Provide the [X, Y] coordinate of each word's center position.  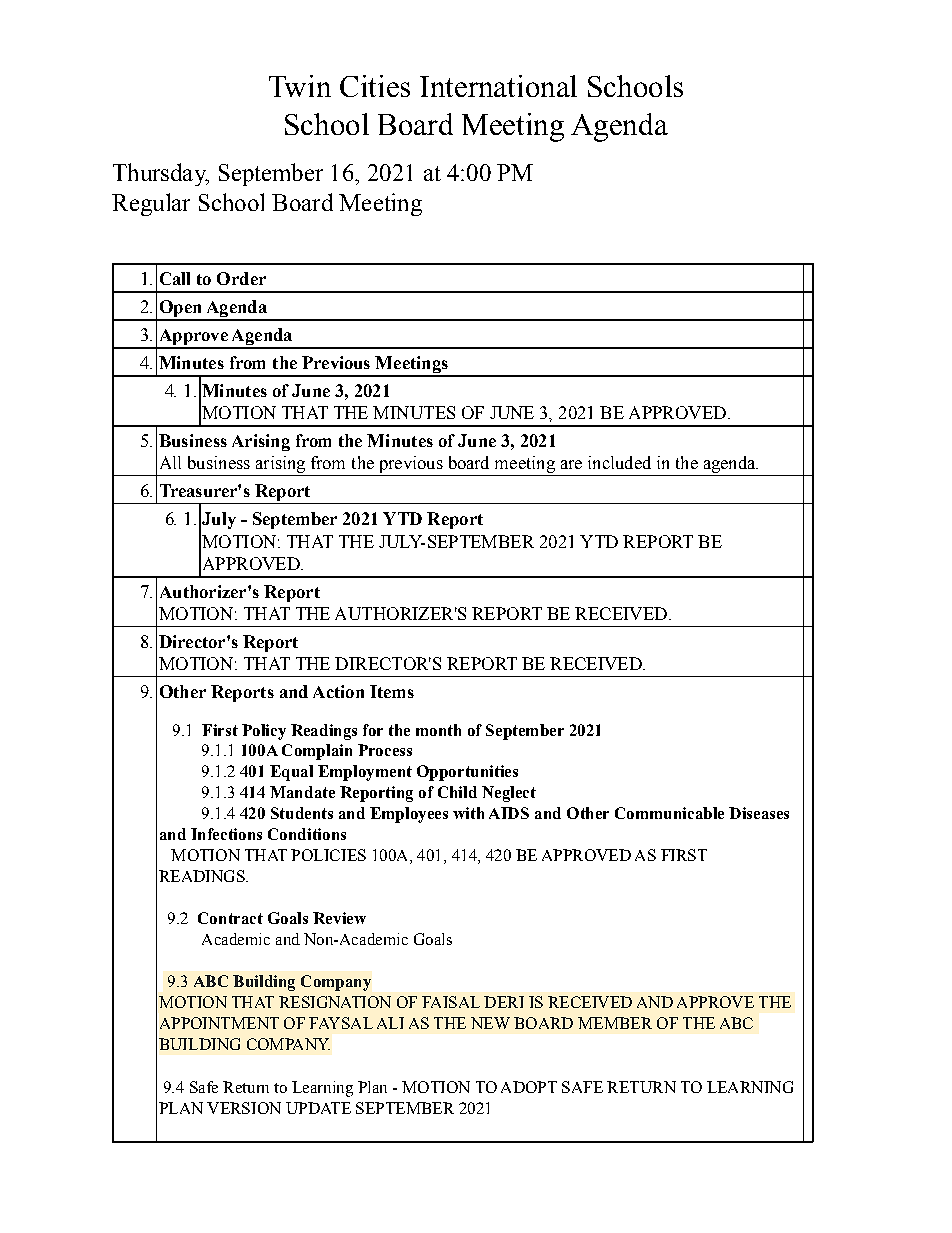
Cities [375, 86]
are [571, 464]
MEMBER [615, 1023]
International [498, 86]
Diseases [759, 813]
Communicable [669, 813]
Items [392, 691]
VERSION [244, 1108]
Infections [226, 834]
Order [241, 278]
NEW [490, 1023]
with [468, 813]
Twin [300, 86]
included [619, 462]
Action [338, 691]
